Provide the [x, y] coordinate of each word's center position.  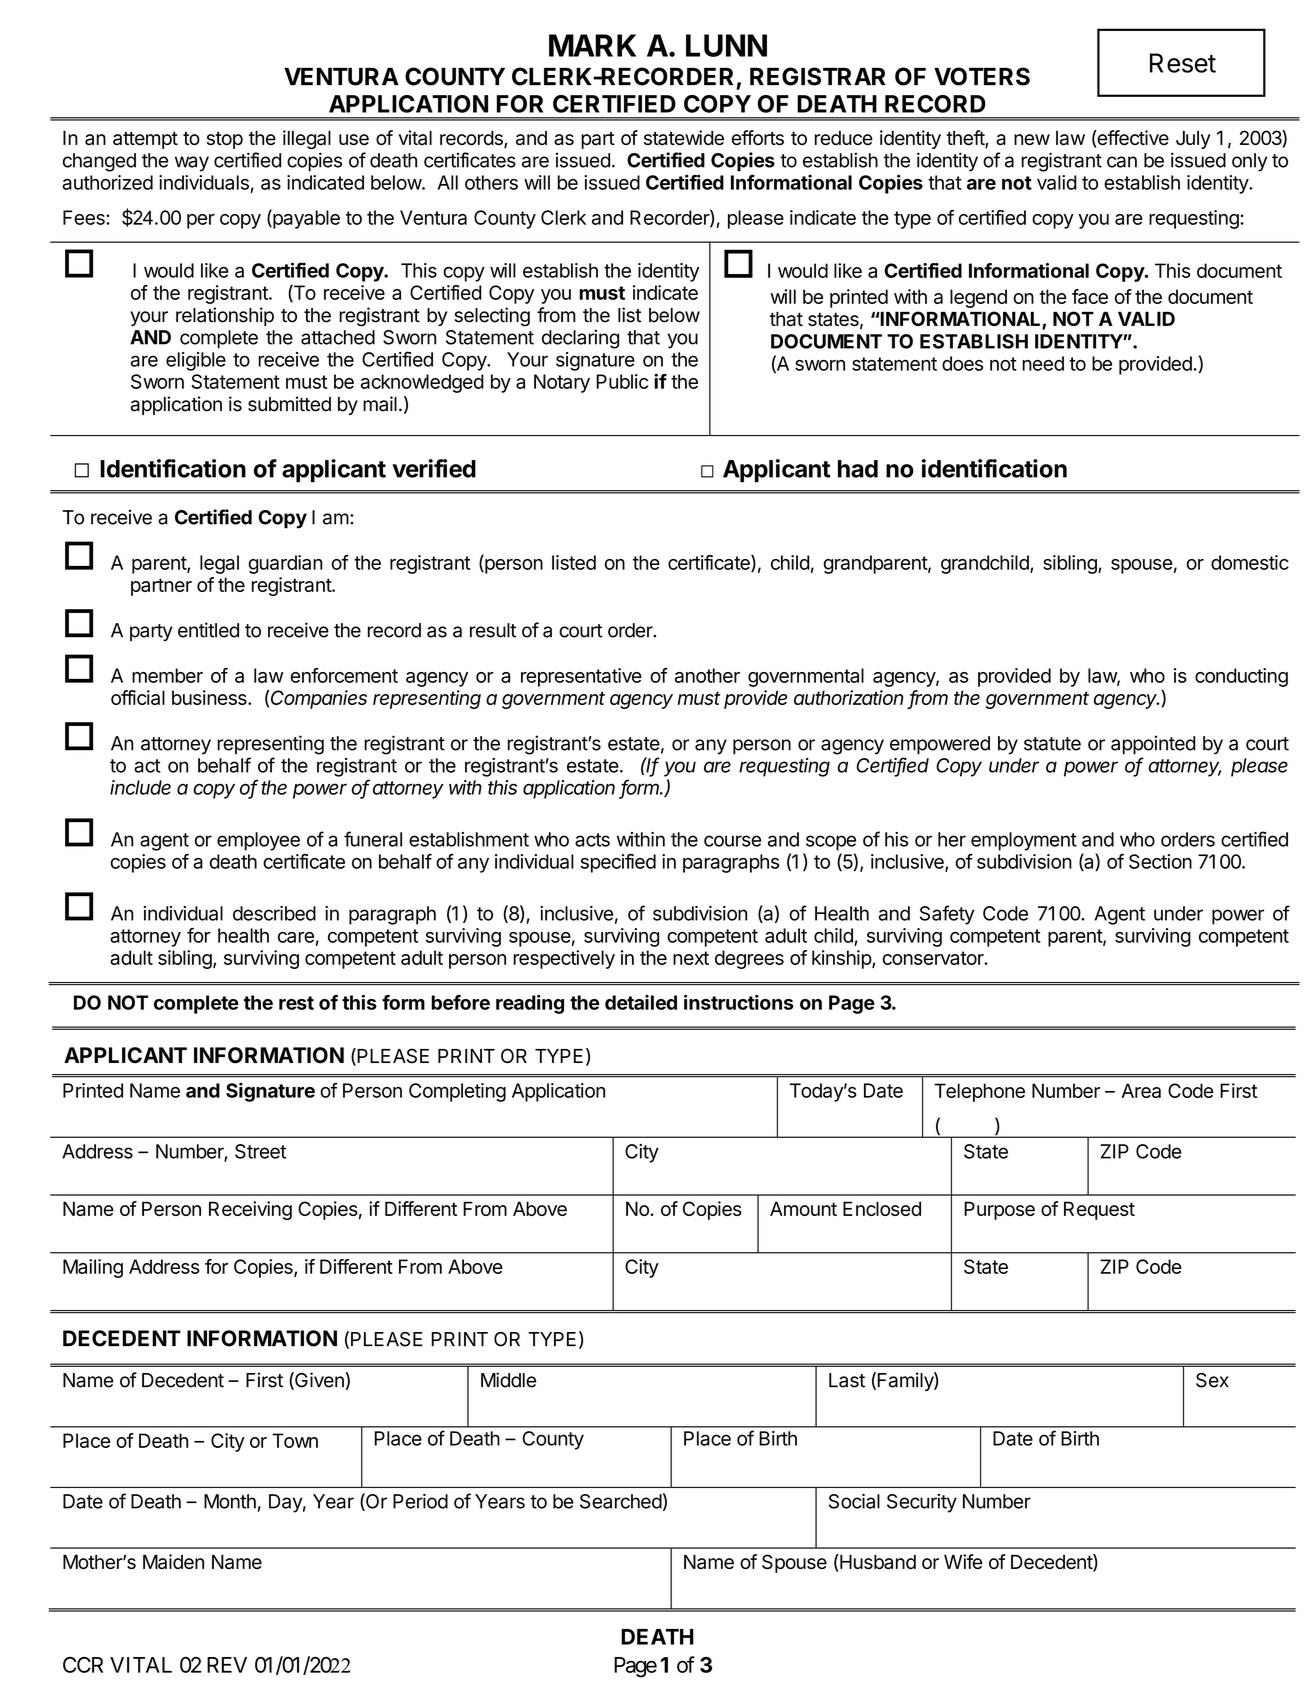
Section [1160, 861]
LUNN [726, 45]
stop [225, 140]
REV [227, 1665]
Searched [621, 1501]
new [1032, 139]
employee [258, 841]
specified [618, 863]
